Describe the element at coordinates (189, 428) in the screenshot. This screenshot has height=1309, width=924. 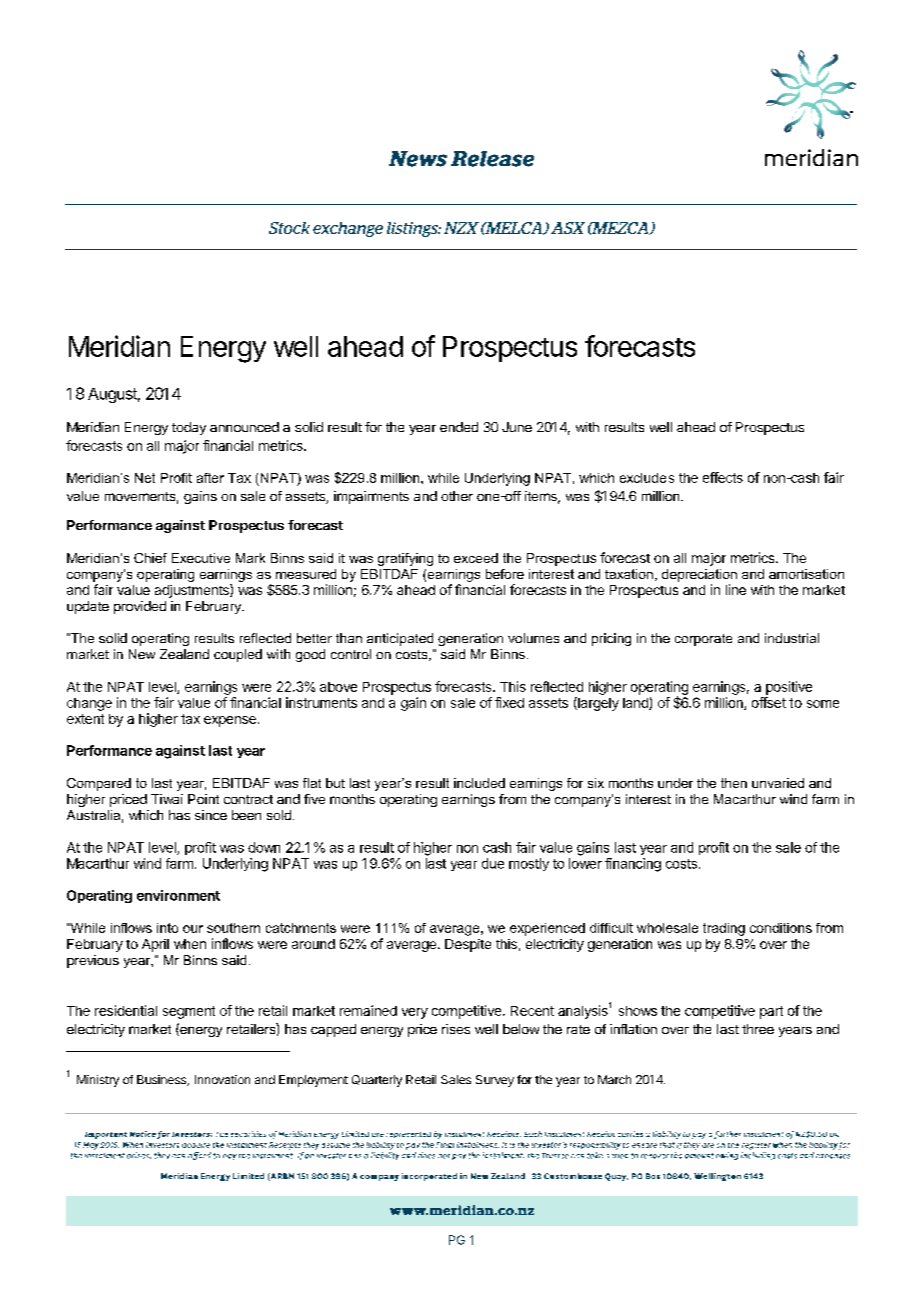
I see `today` at that location.
